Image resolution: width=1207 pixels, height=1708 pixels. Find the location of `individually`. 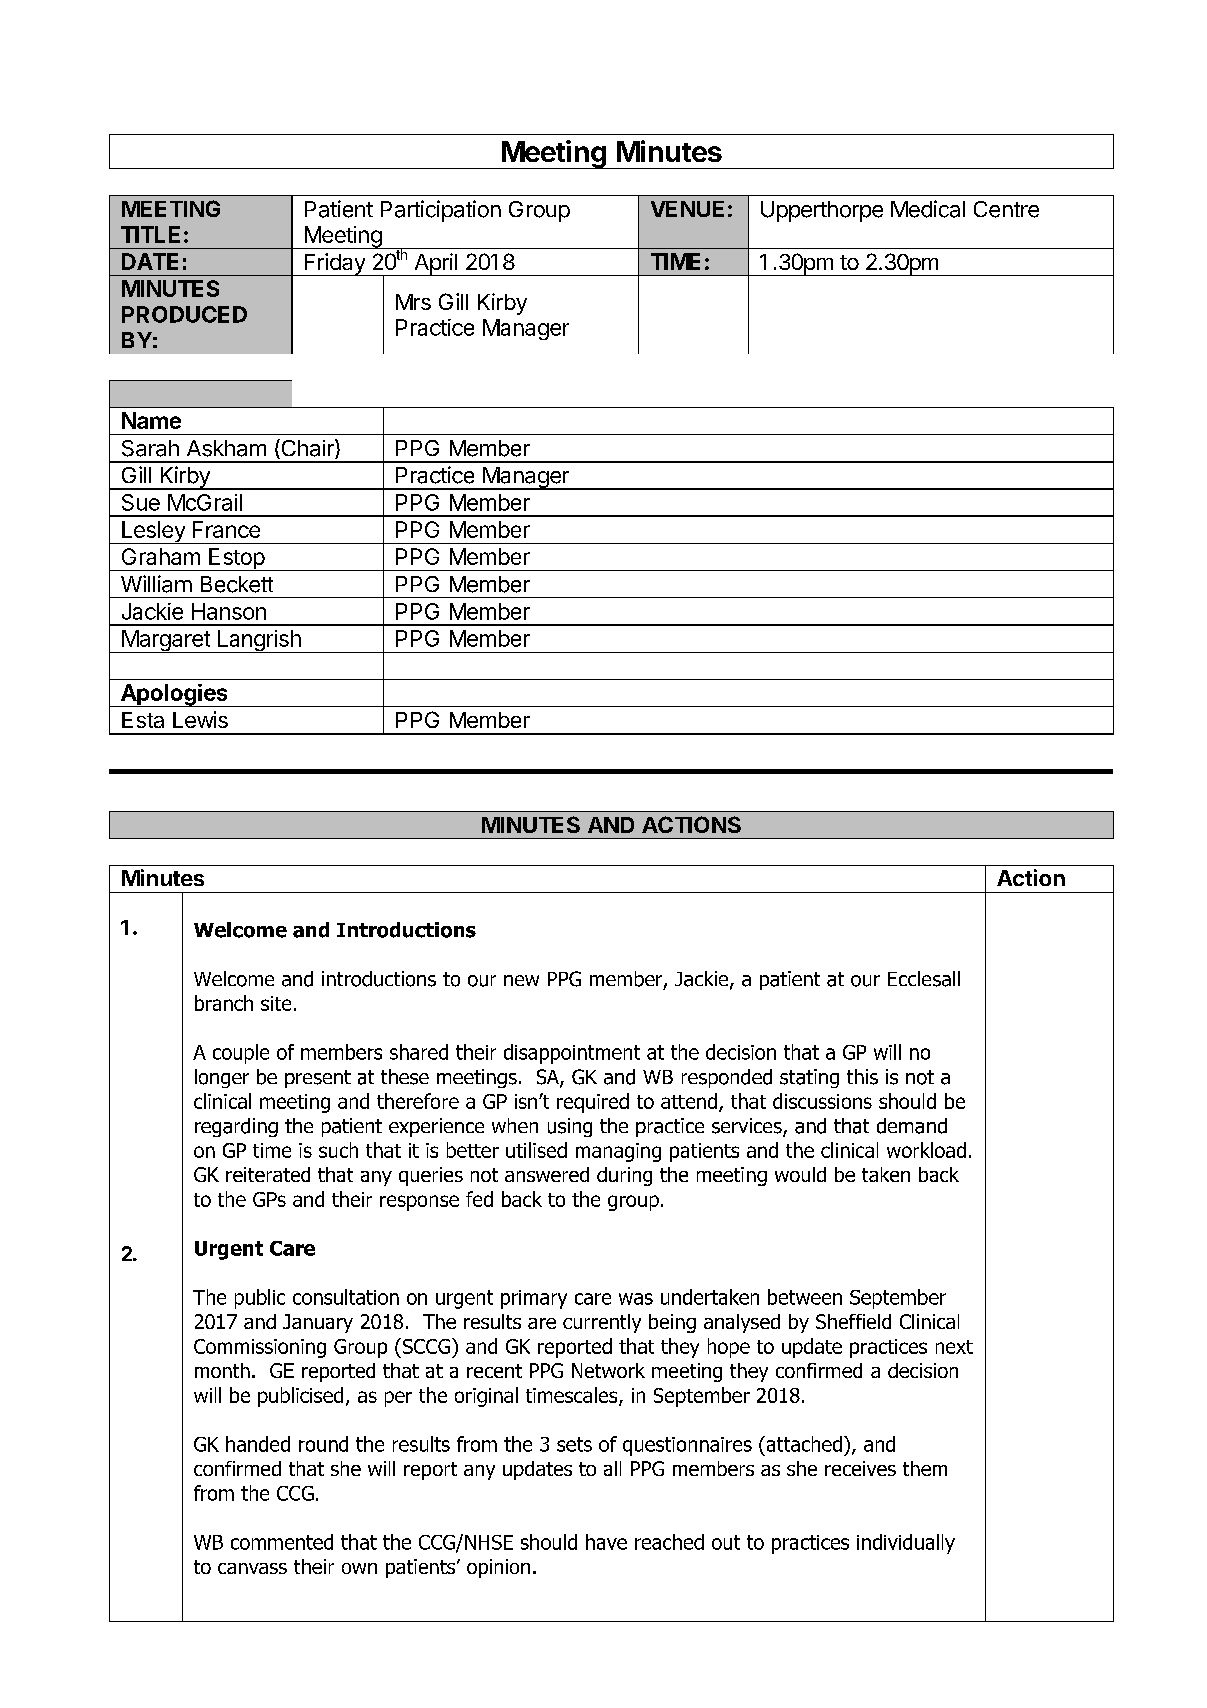

individually is located at coordinates (906, 1544).
